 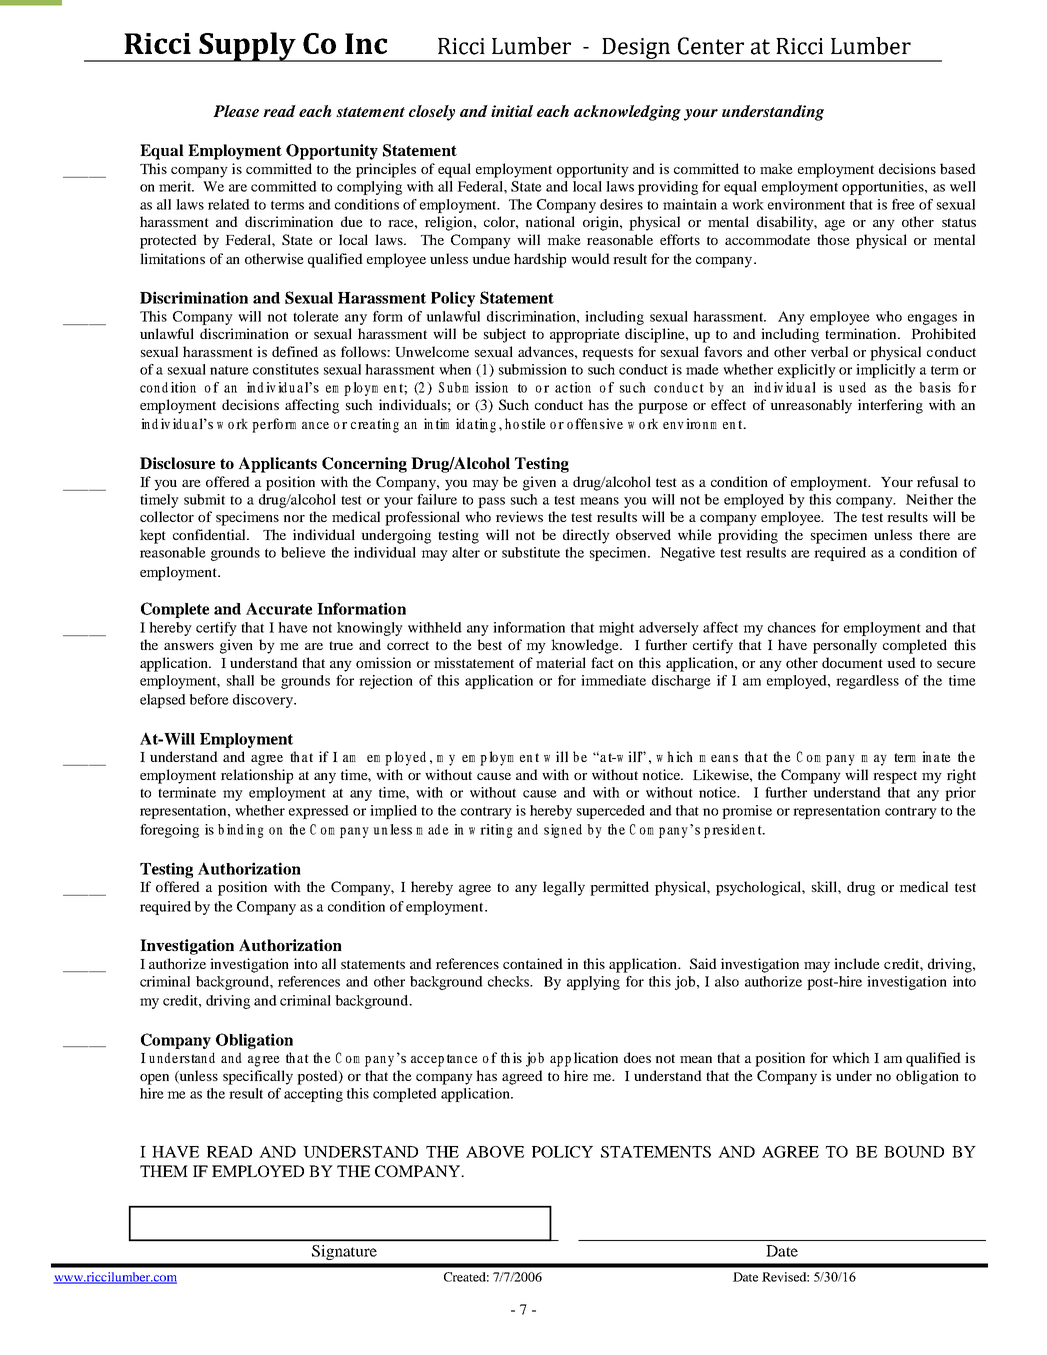 What do you see at coordinates (845, 646) in the screenshot?
I see `personally` at bounding box center [845, 646].
